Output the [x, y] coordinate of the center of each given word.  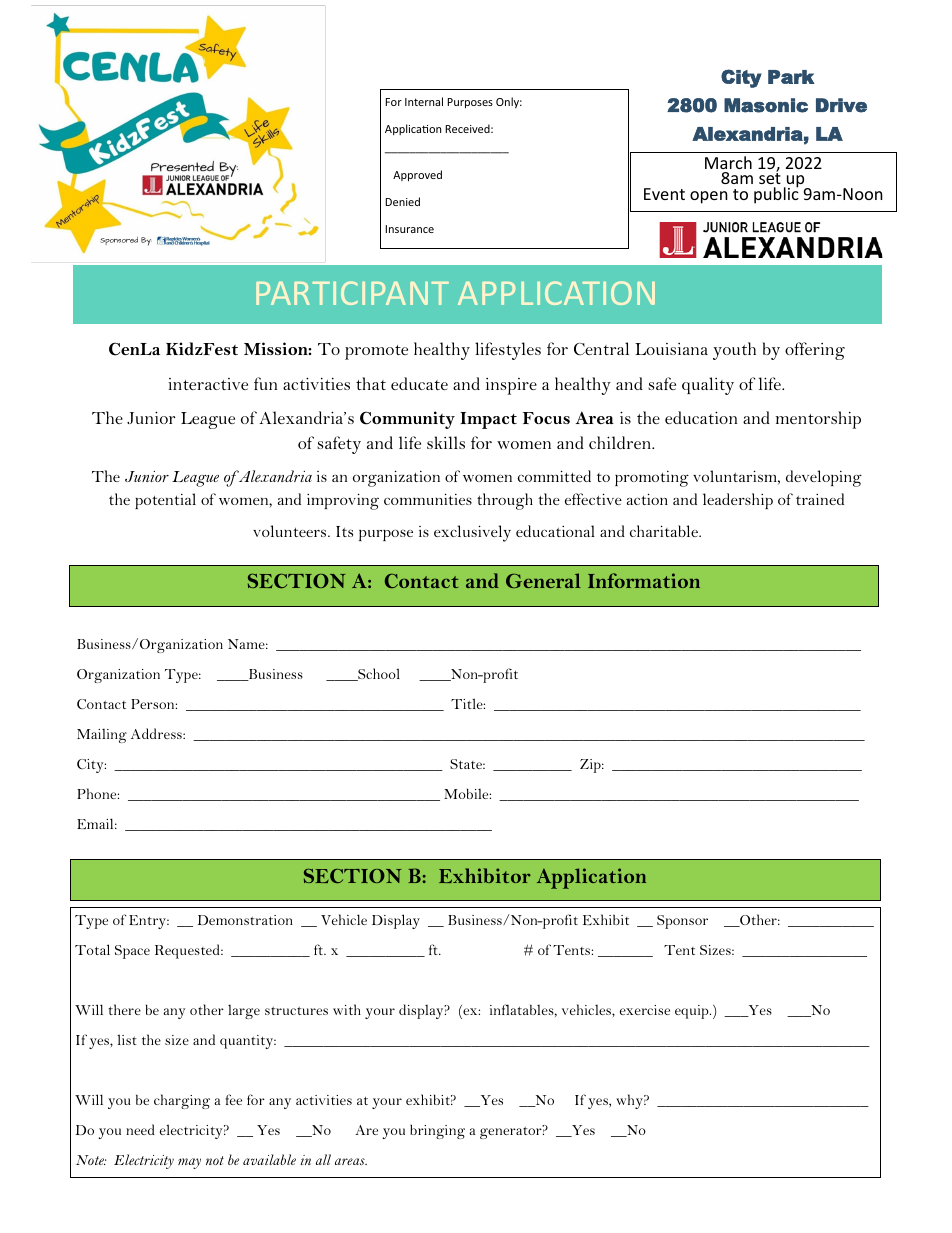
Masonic [766, 105]
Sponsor [682, 922]
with [347, 1009]
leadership [738, 501]
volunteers [291, 531]
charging [182, 1101]
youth [734, 351]
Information [644, 580]
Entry [149, 922]
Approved [417, 175]
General [543, 580]
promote [376, 352]
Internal [424, 101]
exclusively [472, 533]
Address [157, 733]
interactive [208, 384]
